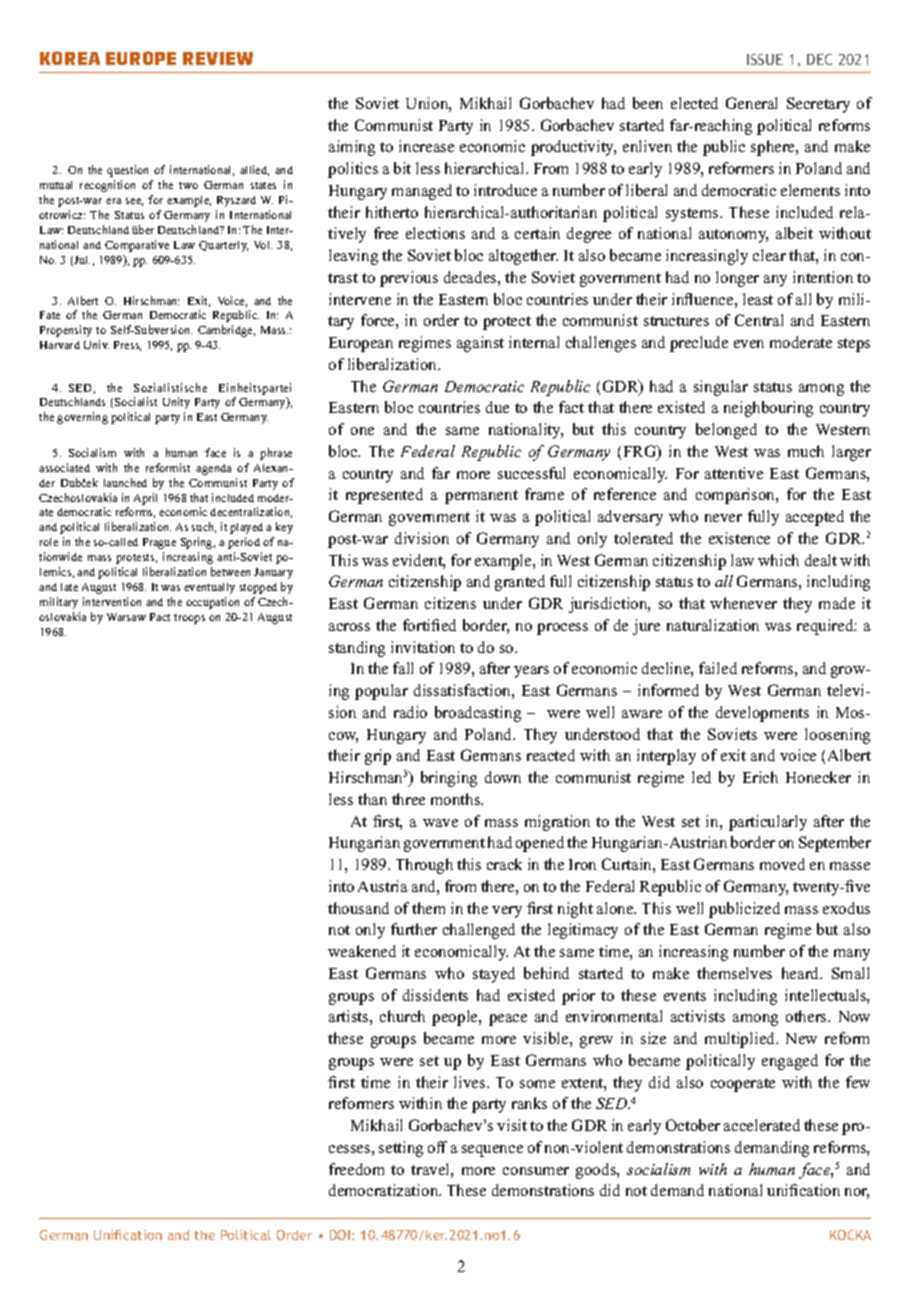 Image resolution: width=924 pixels, height=1308 pixels. I want to click on DOI, so click(340, 1235).
